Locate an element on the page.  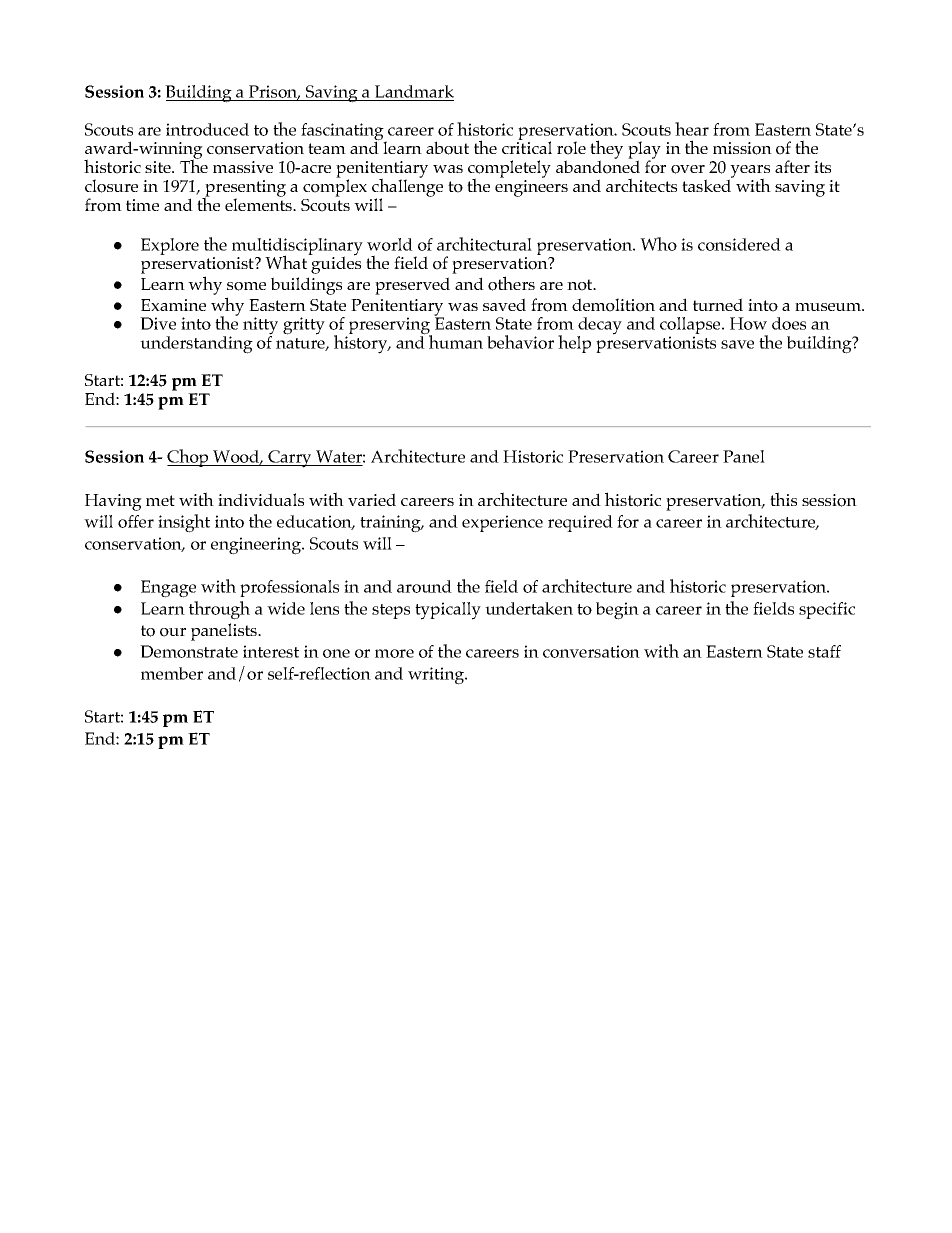
collapse is located at coordinates (691, 327).
